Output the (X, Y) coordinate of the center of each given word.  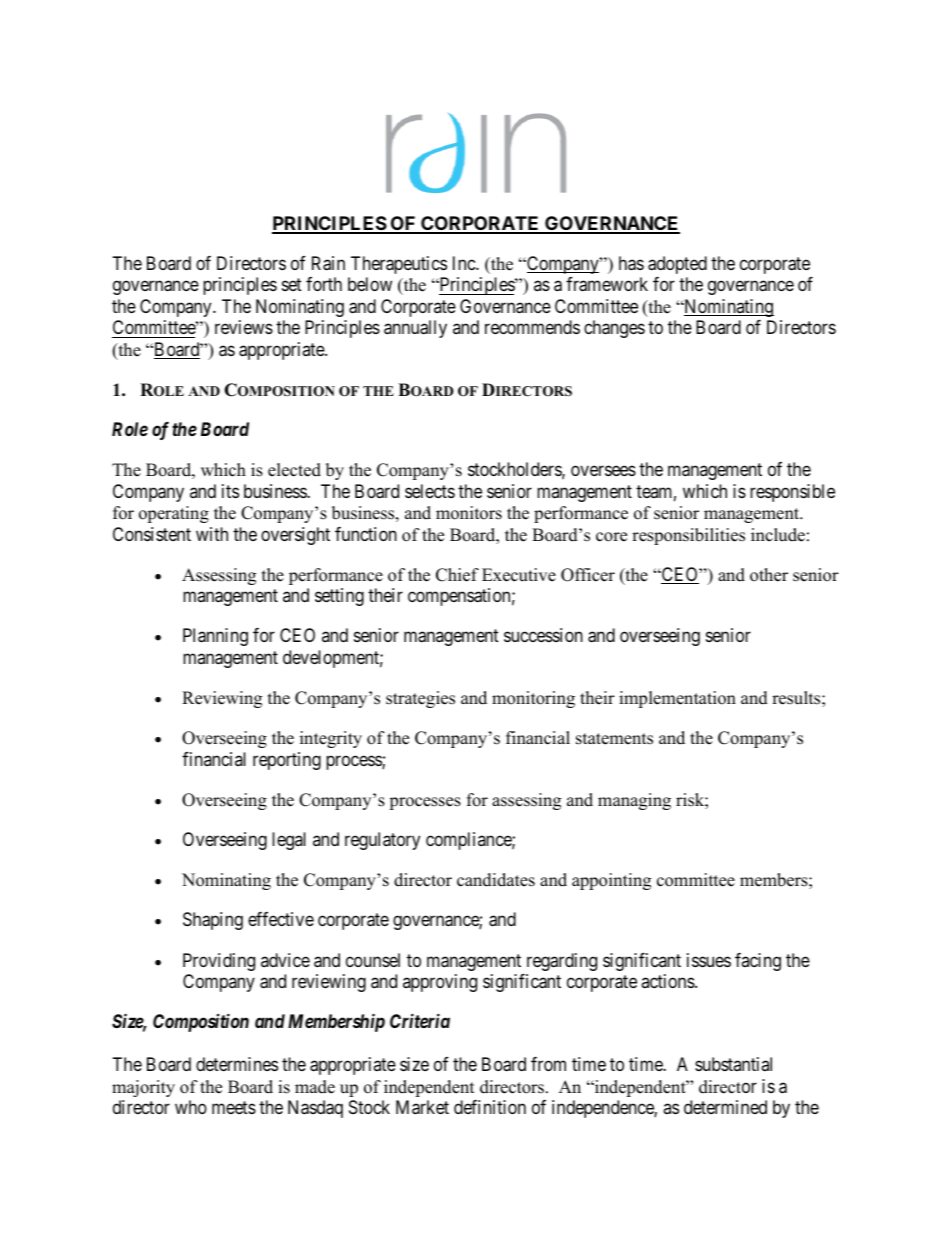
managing (634, 801)
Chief (457, 575)
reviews (244, 327)
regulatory (382, 841)
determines (237, 1064)
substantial (733, 1064)
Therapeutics (399, 265)
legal (289, 841)
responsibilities (688, 536)
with (212, 534)
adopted (677, 265)
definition (490, 1107)
